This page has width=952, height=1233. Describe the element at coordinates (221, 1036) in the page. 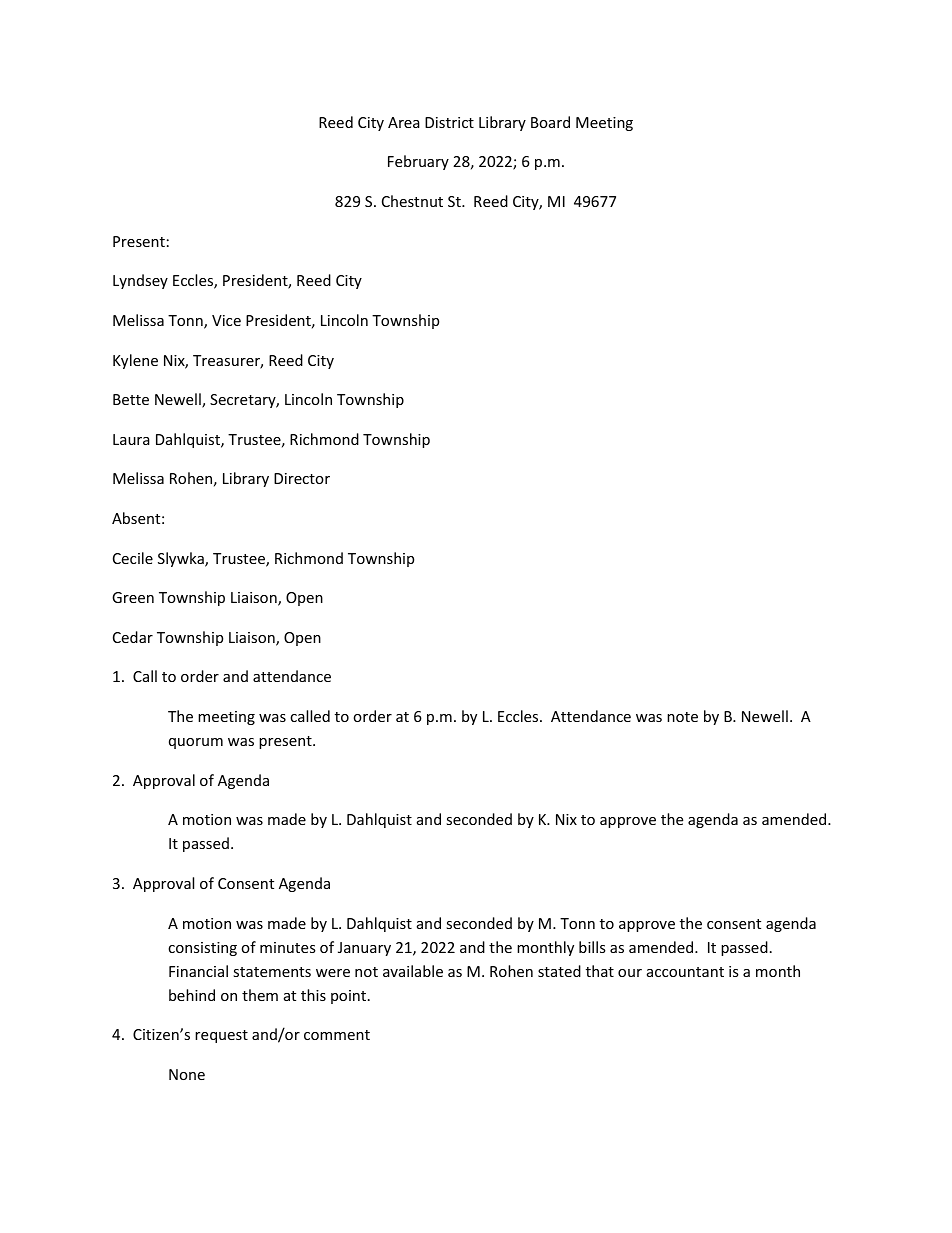

I see `request` at that location.
